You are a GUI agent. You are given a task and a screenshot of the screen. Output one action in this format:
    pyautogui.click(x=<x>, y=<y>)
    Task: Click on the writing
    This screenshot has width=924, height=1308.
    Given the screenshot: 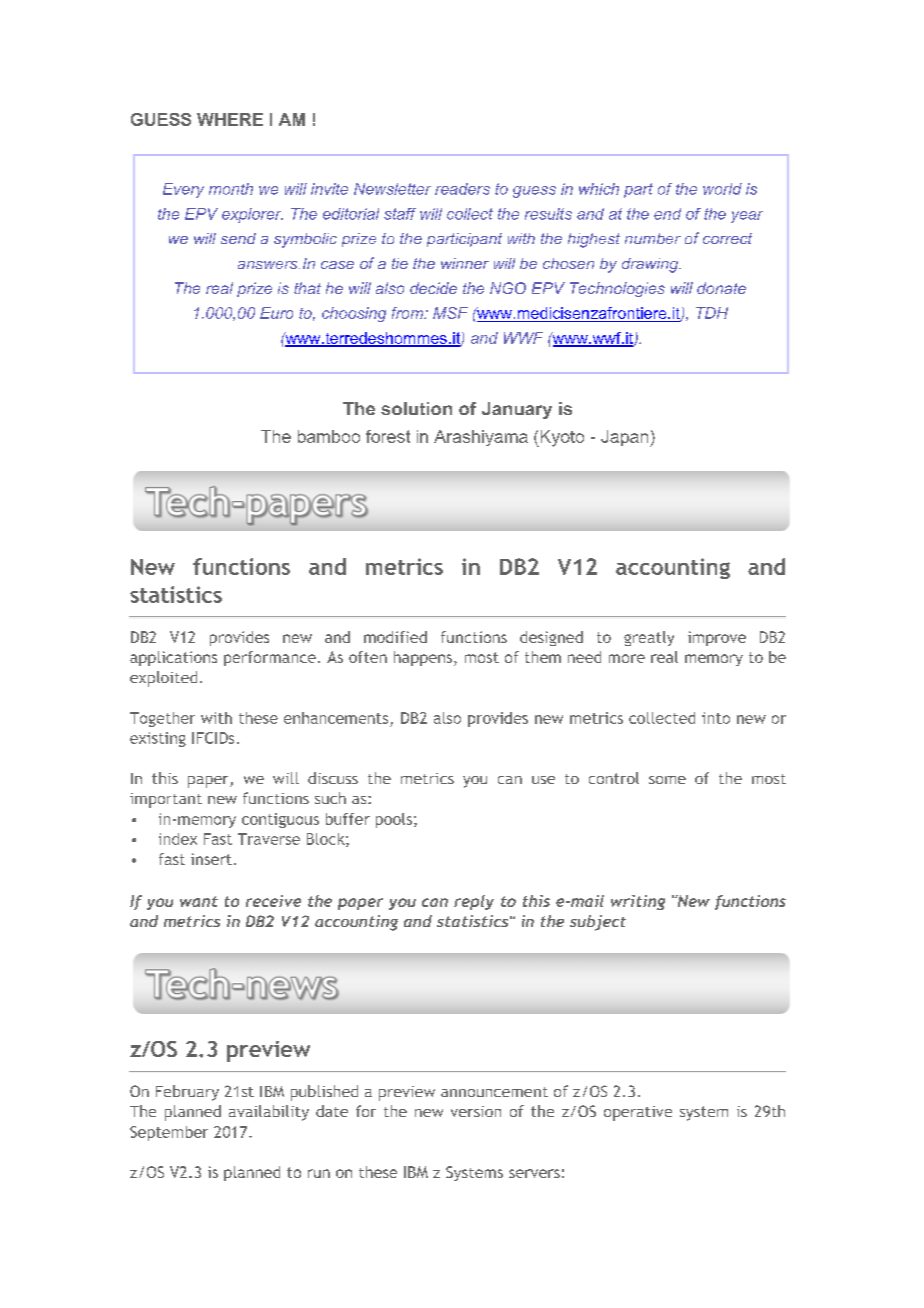 What is the action you would take?
    pyautogui.click(x=638, y=902)
